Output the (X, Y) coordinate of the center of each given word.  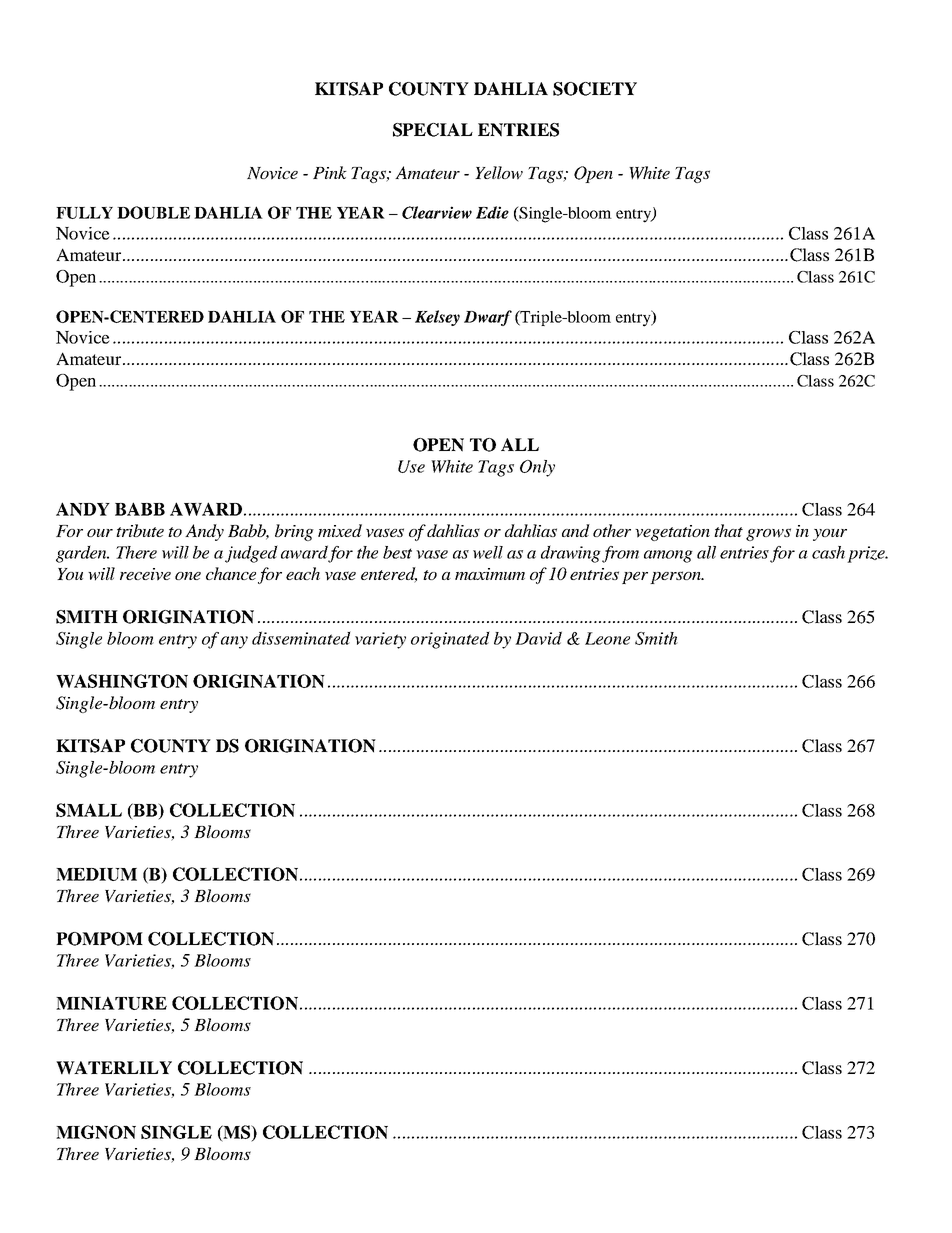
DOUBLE (153, 212)
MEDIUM (96, 874)
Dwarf (488, 318)
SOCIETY (595, 89)
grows (768, 534)
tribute (140, 530)
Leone (607, 638)
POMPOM (99, 939)
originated (450, 640)
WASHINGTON (122, 681)
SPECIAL (433, 130)
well (488, 552)
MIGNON (96, 1132)
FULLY (84, 213)
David (538, 638)
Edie (492, 212)
